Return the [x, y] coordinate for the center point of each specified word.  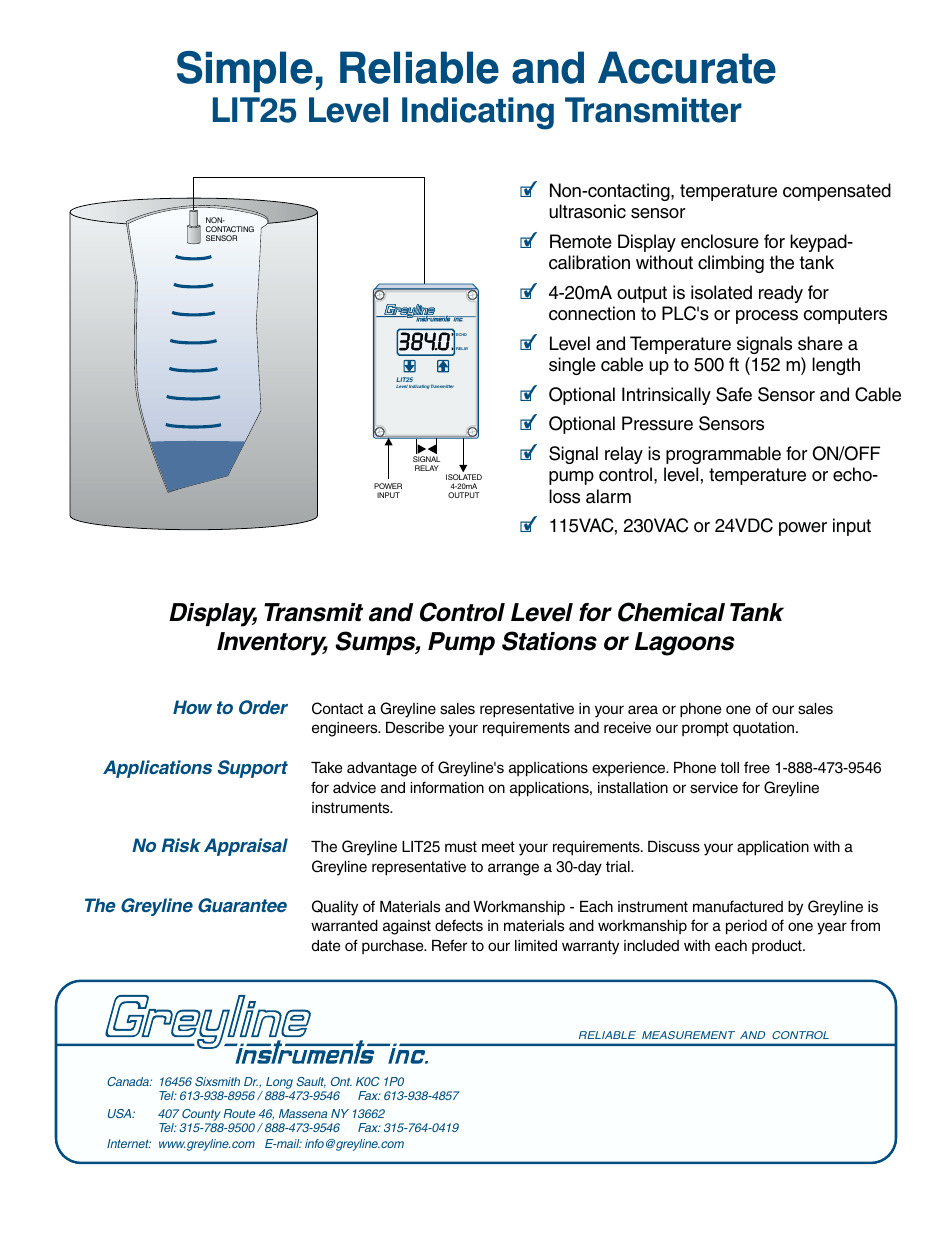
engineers [346, 729]
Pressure [657, 423]
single [572, 366]
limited [536, 946]
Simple [245, 72]
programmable [723, 455]
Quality [335, 908]
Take [326, 768]
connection [592, 313]
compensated [837, 192]
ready [781, 294]
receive [627, 728]
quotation [765, 729]
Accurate [687, 67]
